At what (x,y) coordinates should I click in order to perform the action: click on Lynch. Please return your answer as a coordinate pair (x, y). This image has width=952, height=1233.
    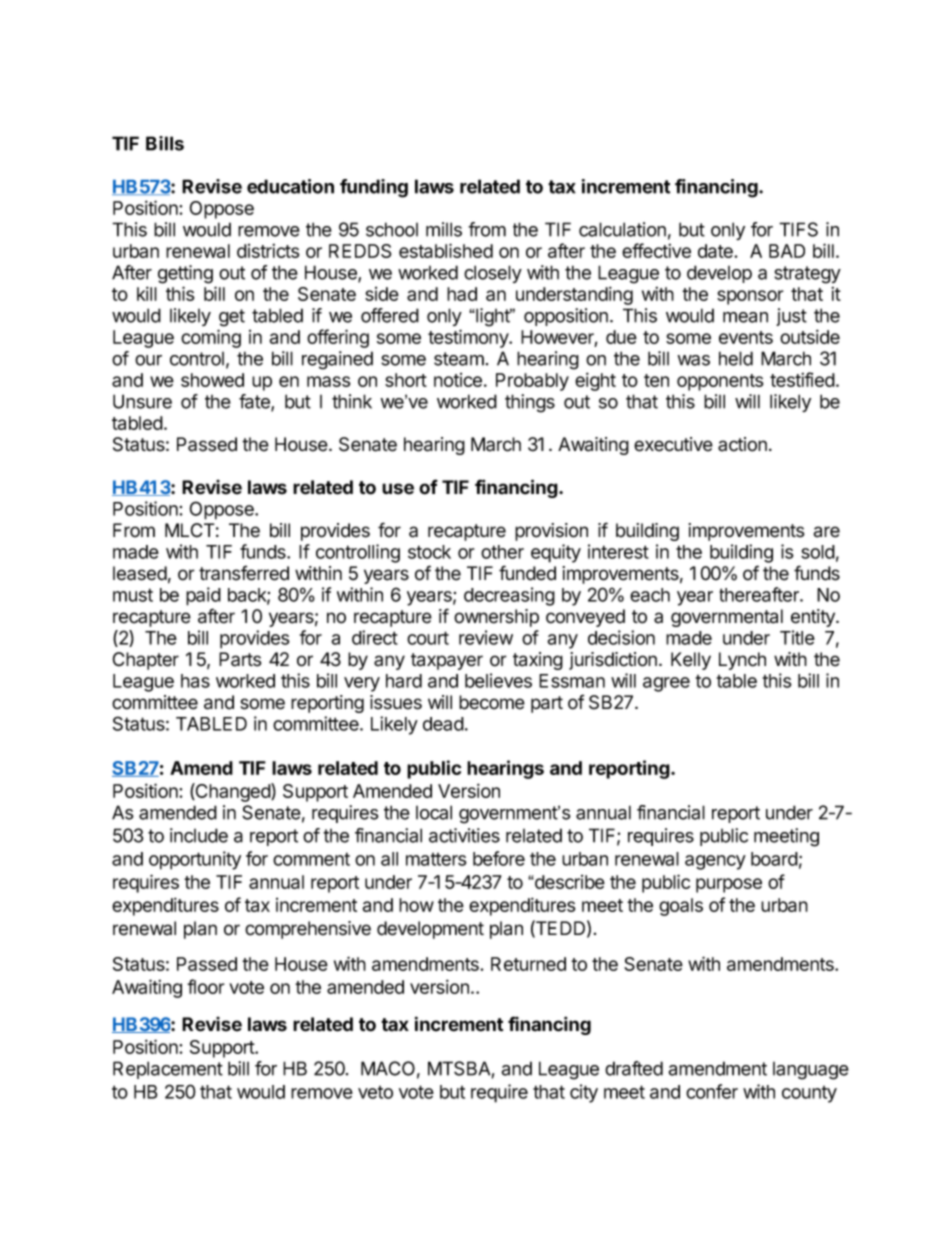
    Looking at the image, I should click on (742, 661).
